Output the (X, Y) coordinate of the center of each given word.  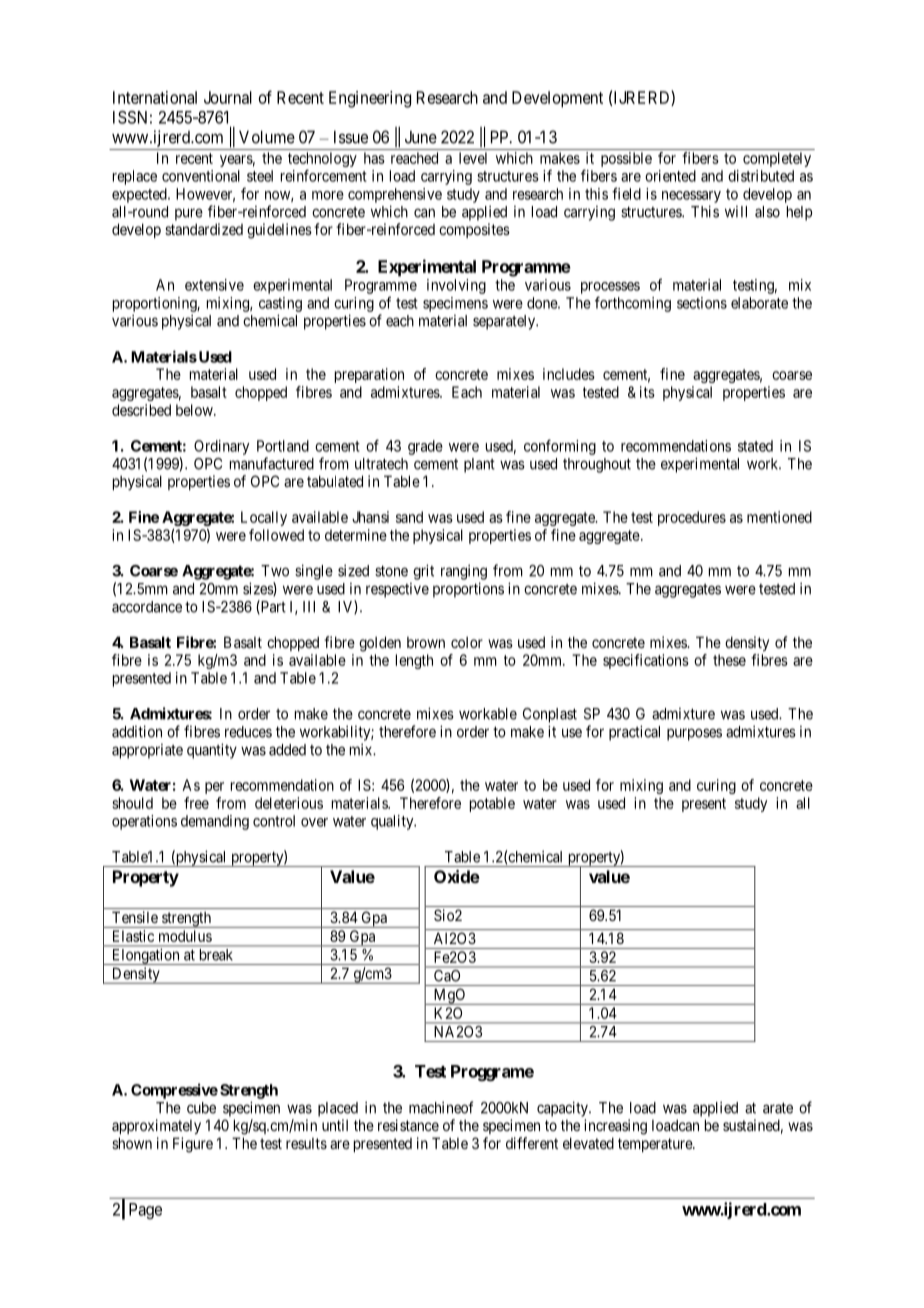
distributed (761, 176)
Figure (193, 1145)
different (532, 1143)
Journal (228, 97)
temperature (656, 1145)
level (473, 158)
